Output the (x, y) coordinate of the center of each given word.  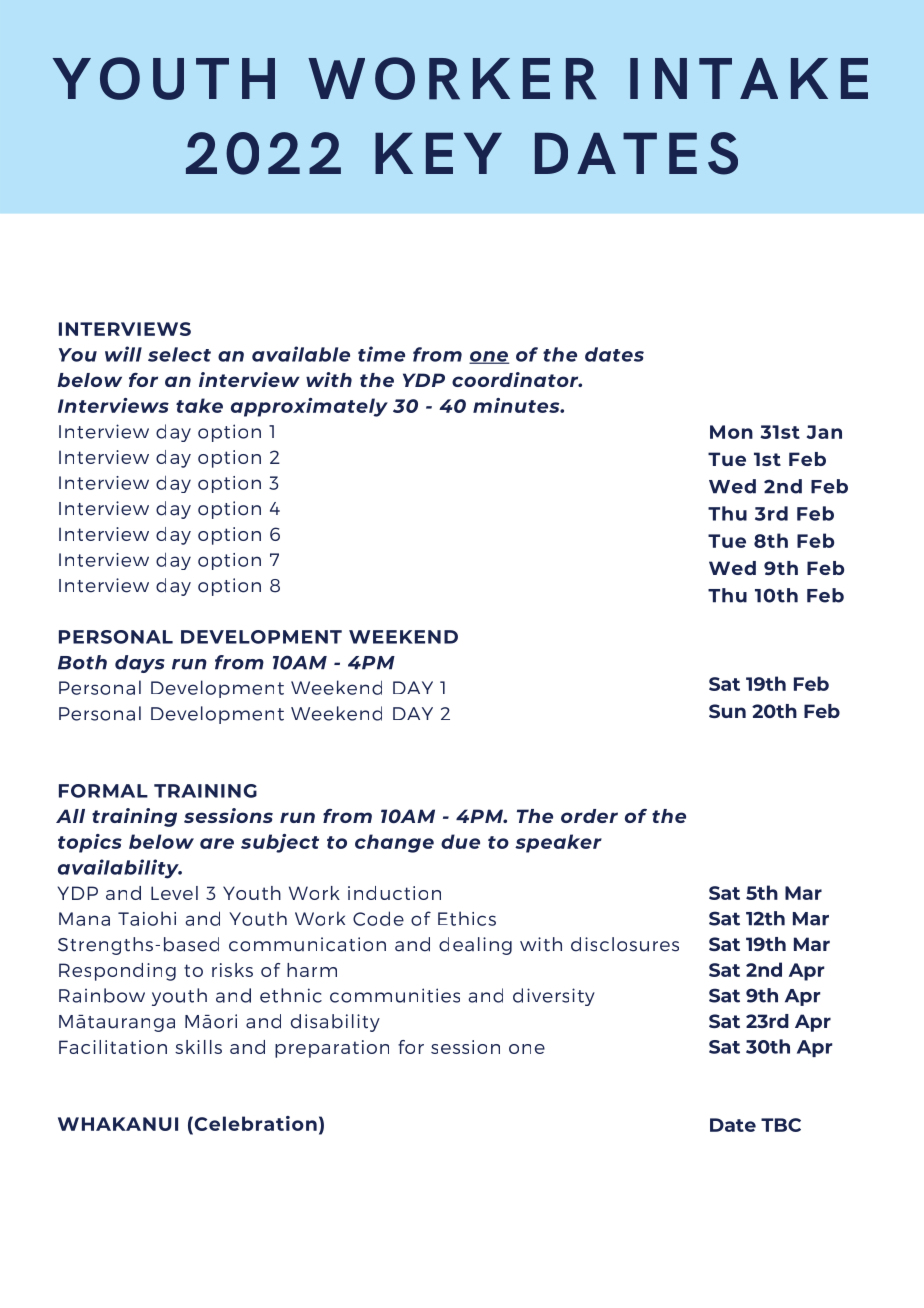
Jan (824, 432)
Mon (731, 432)
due (460, 841)
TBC (781, 1125)
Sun (727, 711)
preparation (332, 1049)
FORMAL (103, 791)
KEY (438, 153)
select (179, 354)
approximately (309, 407)
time (381, 354)
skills (198, 1047)
